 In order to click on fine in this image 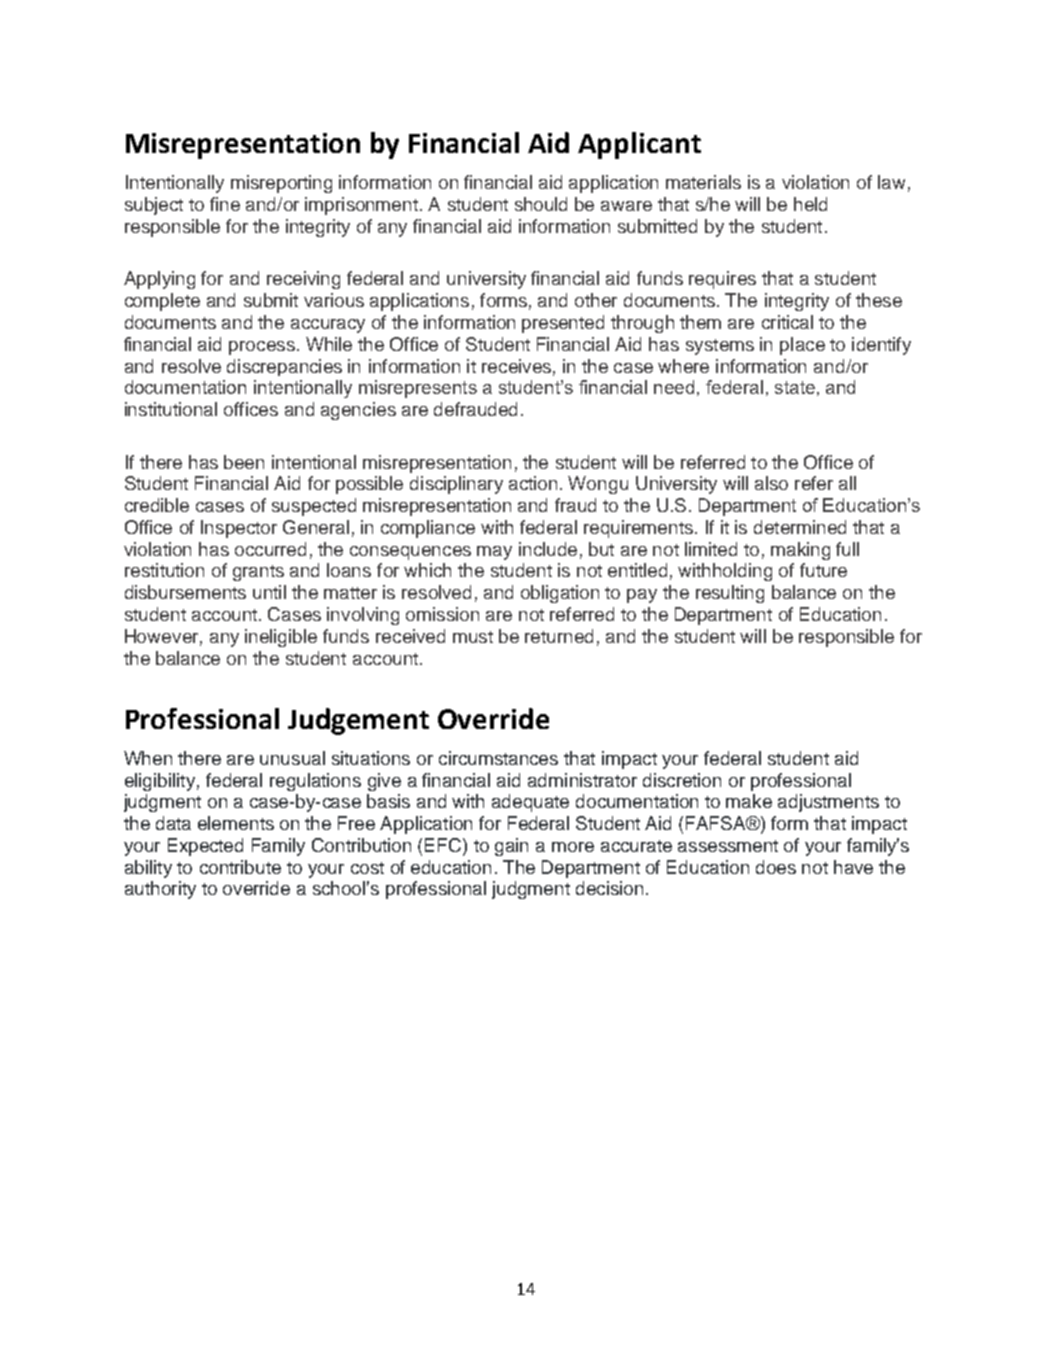, I will do `click(225, 204)`.
